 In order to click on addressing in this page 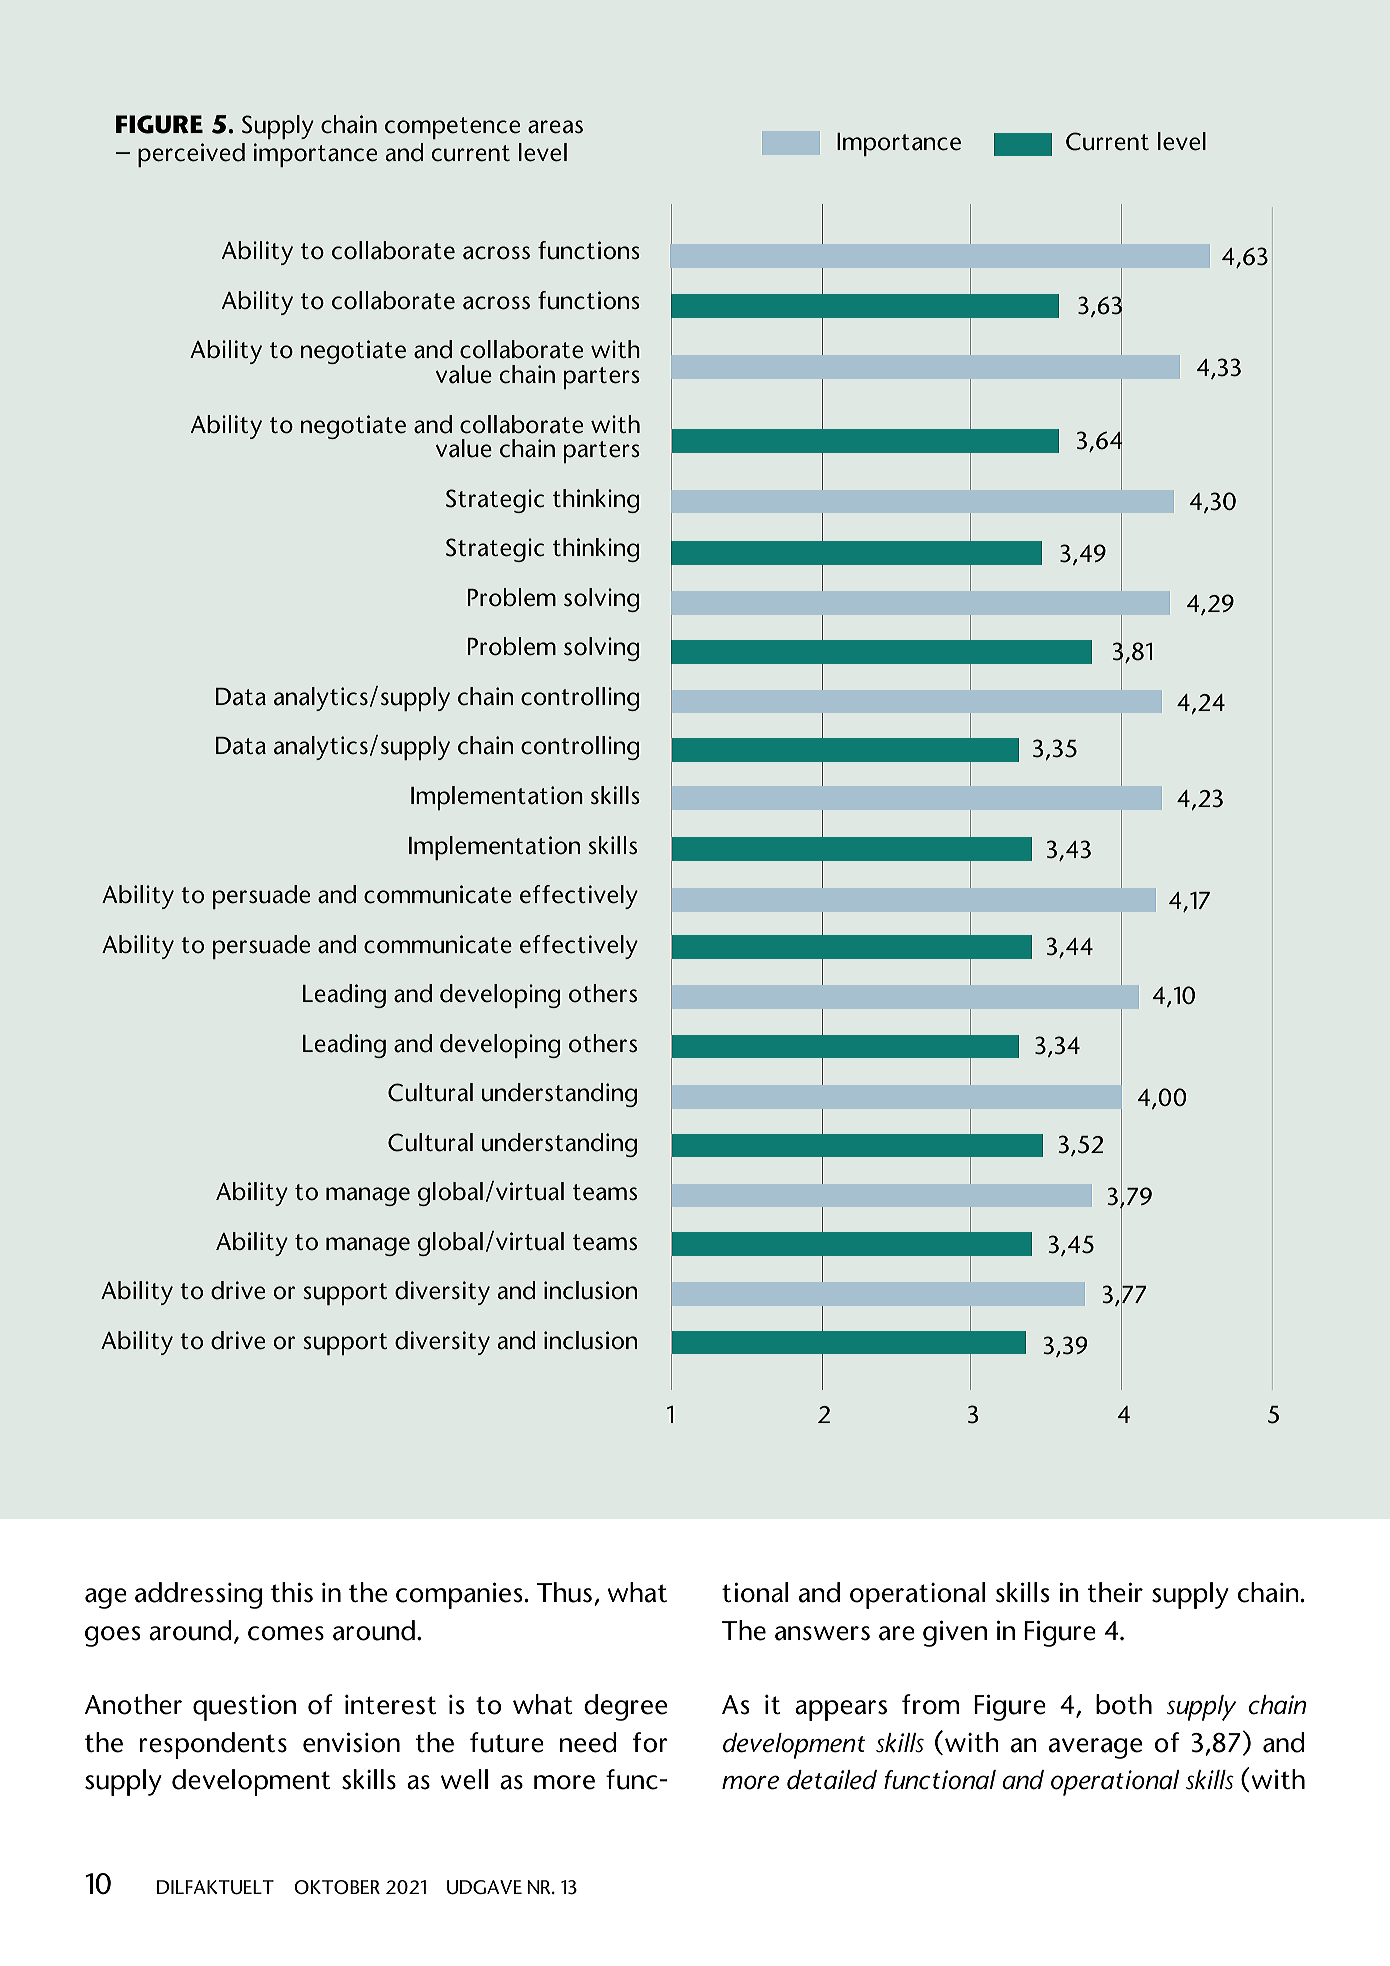, I will do `click(198, 1595)`.
